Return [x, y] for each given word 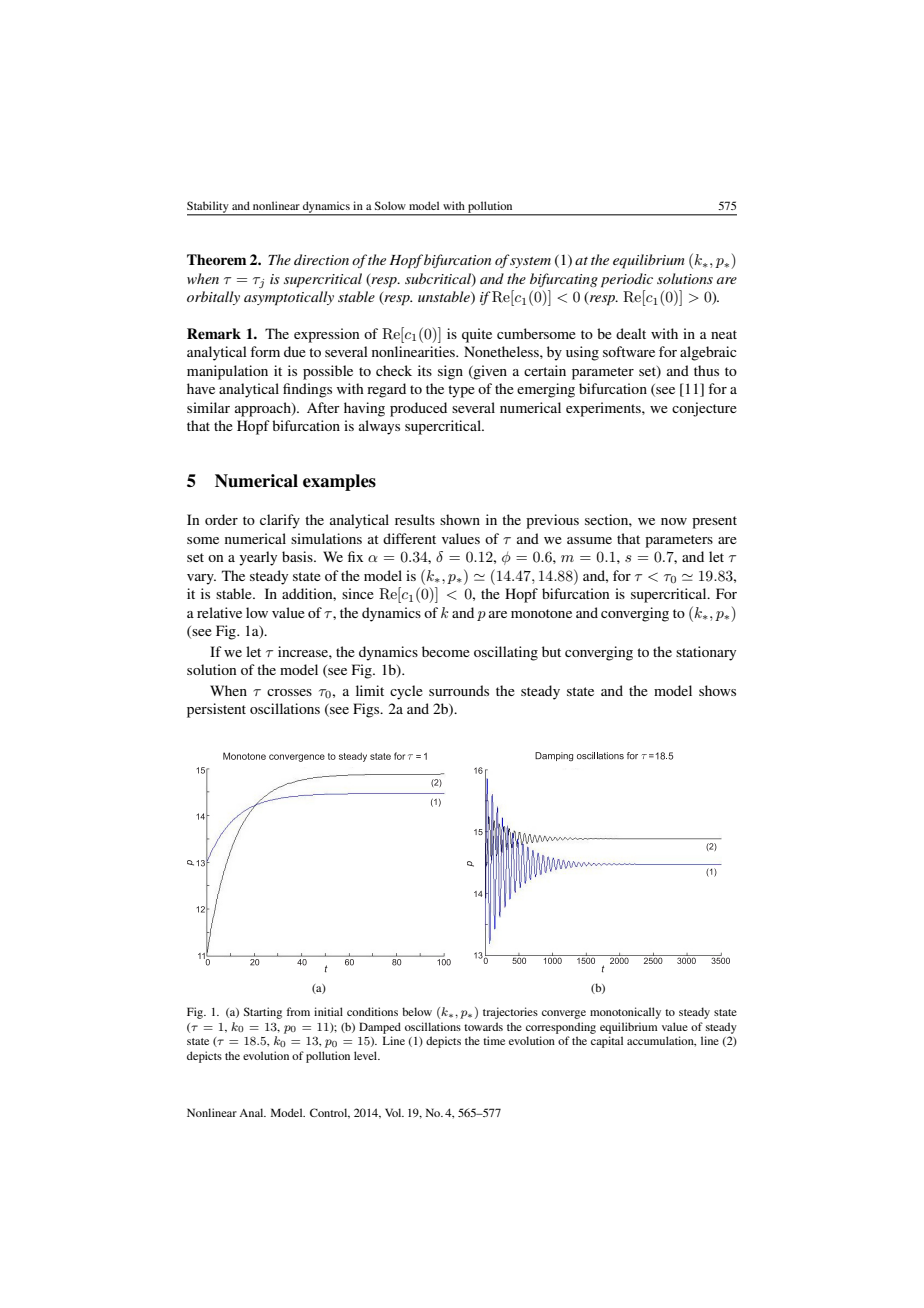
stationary [706, 653]
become [446, 651]
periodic [627, 280]
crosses [289, 692]
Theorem [216, 259]
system [530, 261]
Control [330, 1113]
